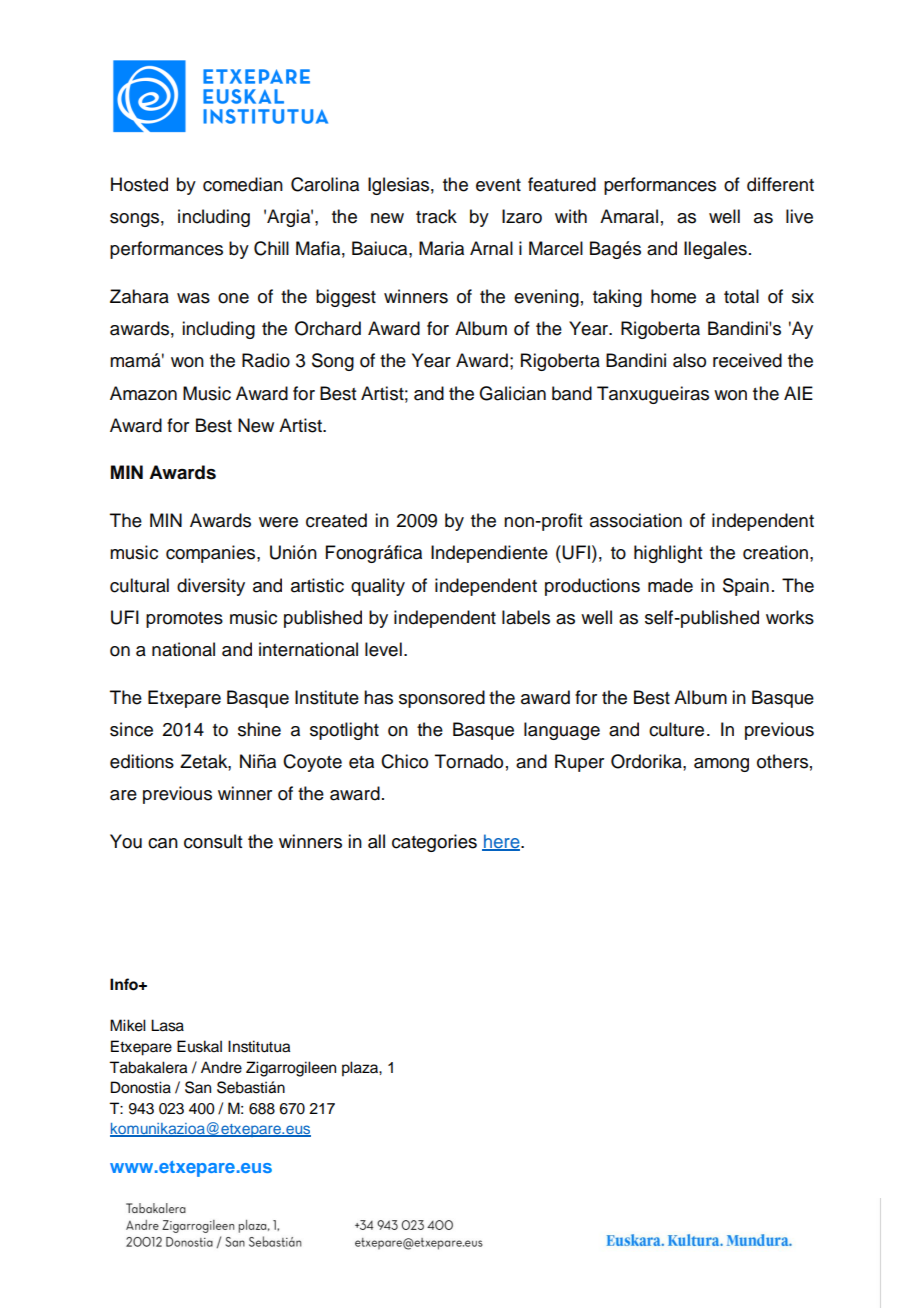 Image resolution: width=924 pixels, height=1308 pixels. Describe the element at coordinates (747, 360) in the document. I see `received` at that location.
